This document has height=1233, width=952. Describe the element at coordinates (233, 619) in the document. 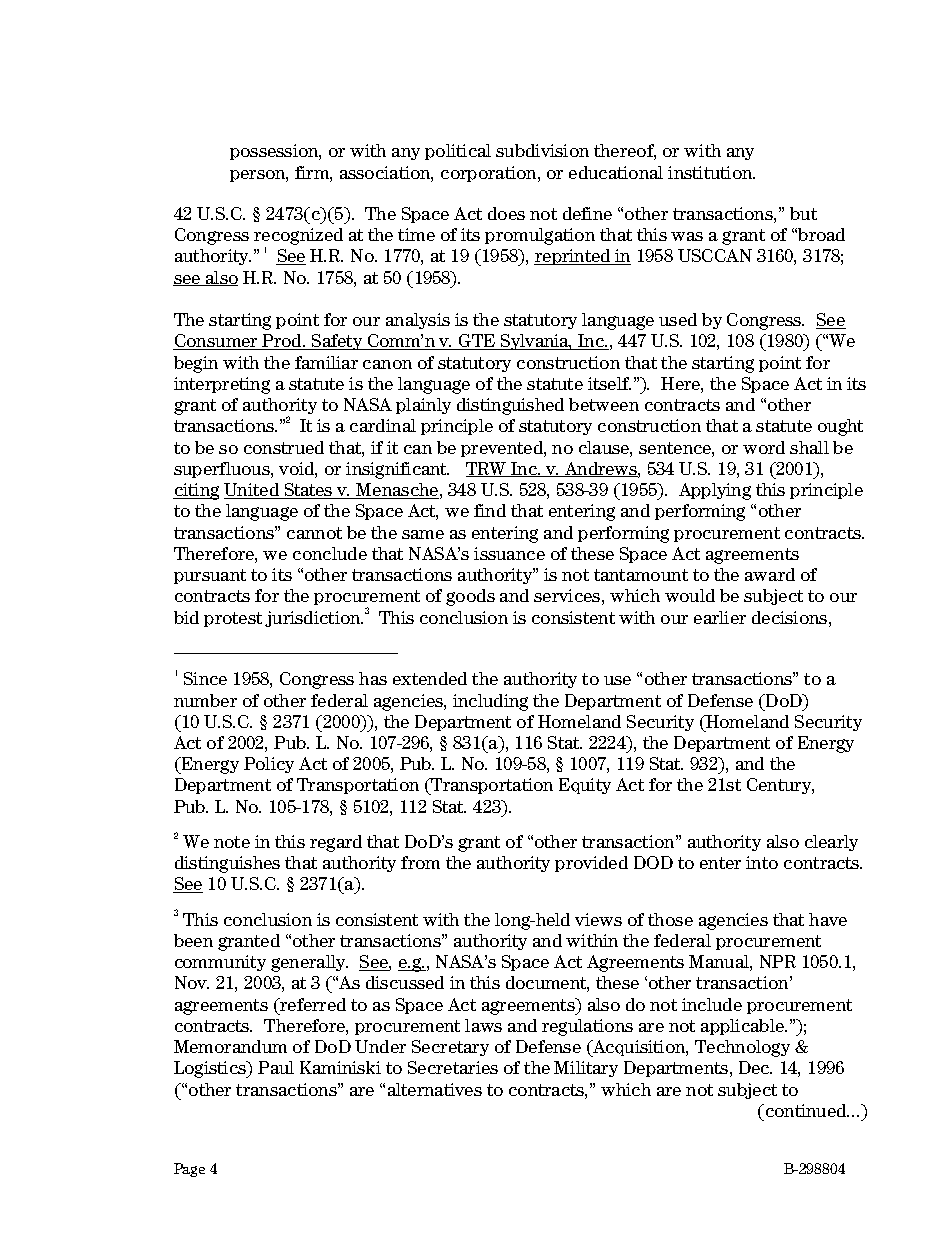

I see `protest` at that location.
